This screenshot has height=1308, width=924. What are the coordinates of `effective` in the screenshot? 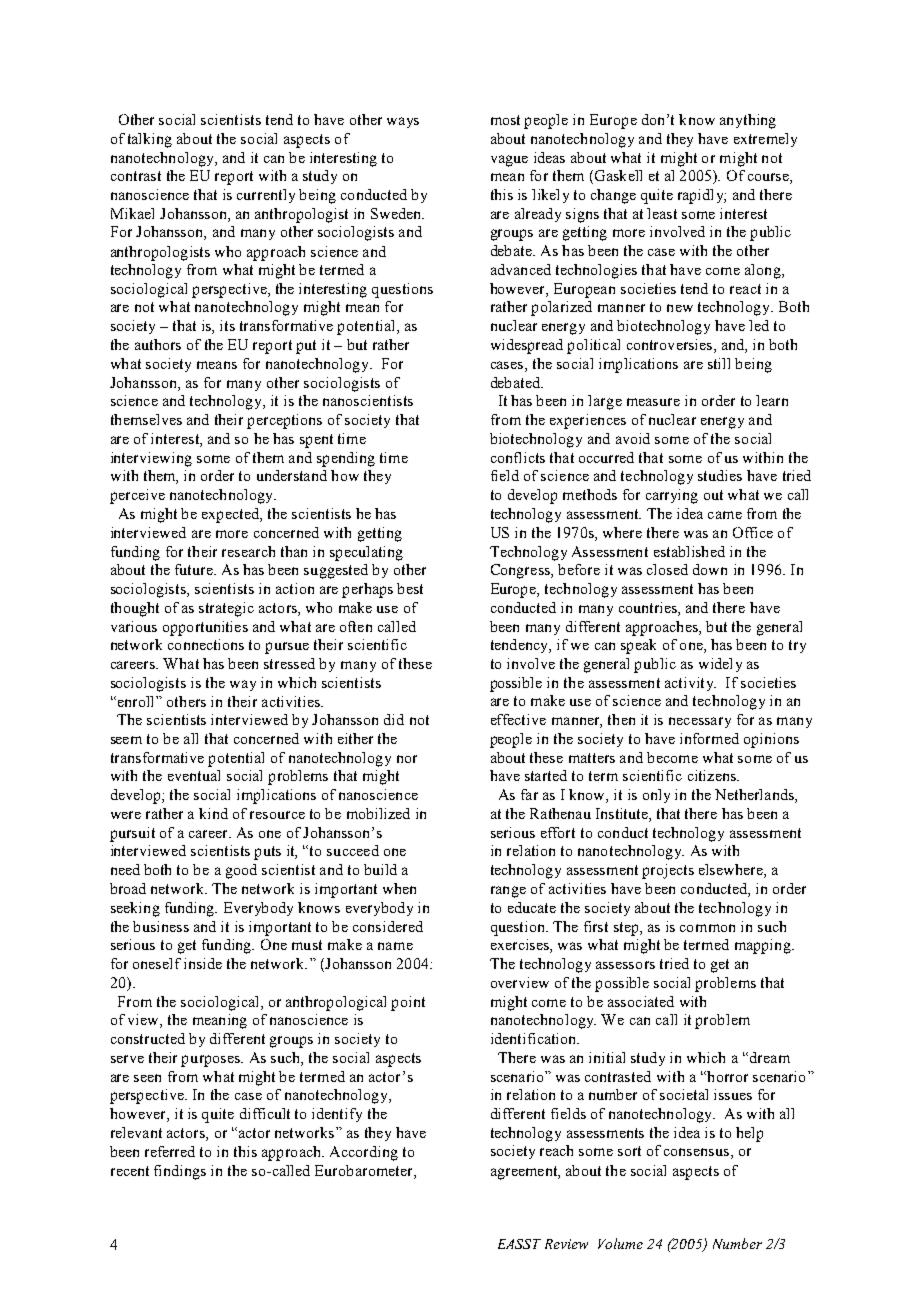 It's located at (518, 719).
